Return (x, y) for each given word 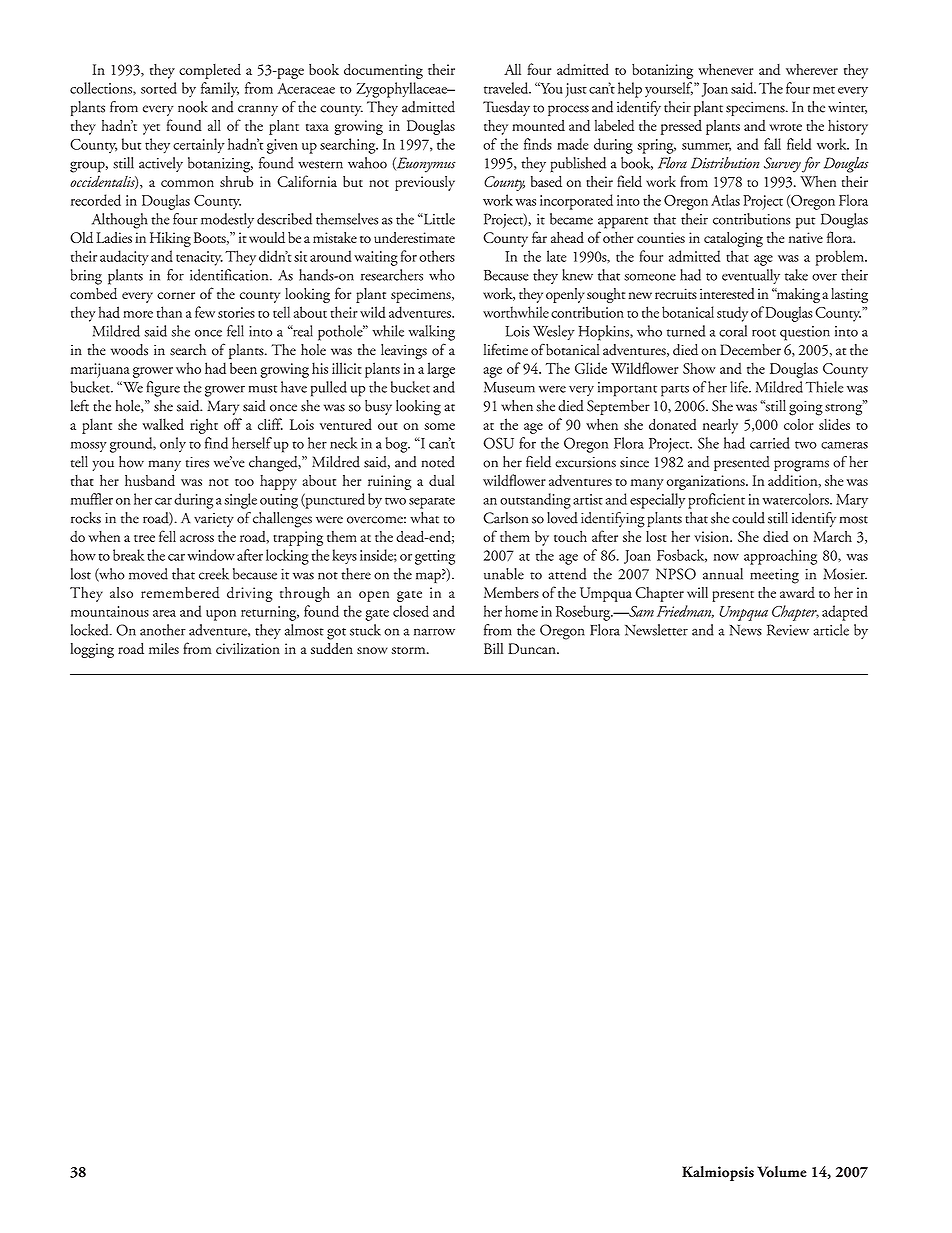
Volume (782, 1172)
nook (193, 107)
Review (788, 630)
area (164, 613)
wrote (785, 127)
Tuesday (506, 108)
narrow (434, 632)
